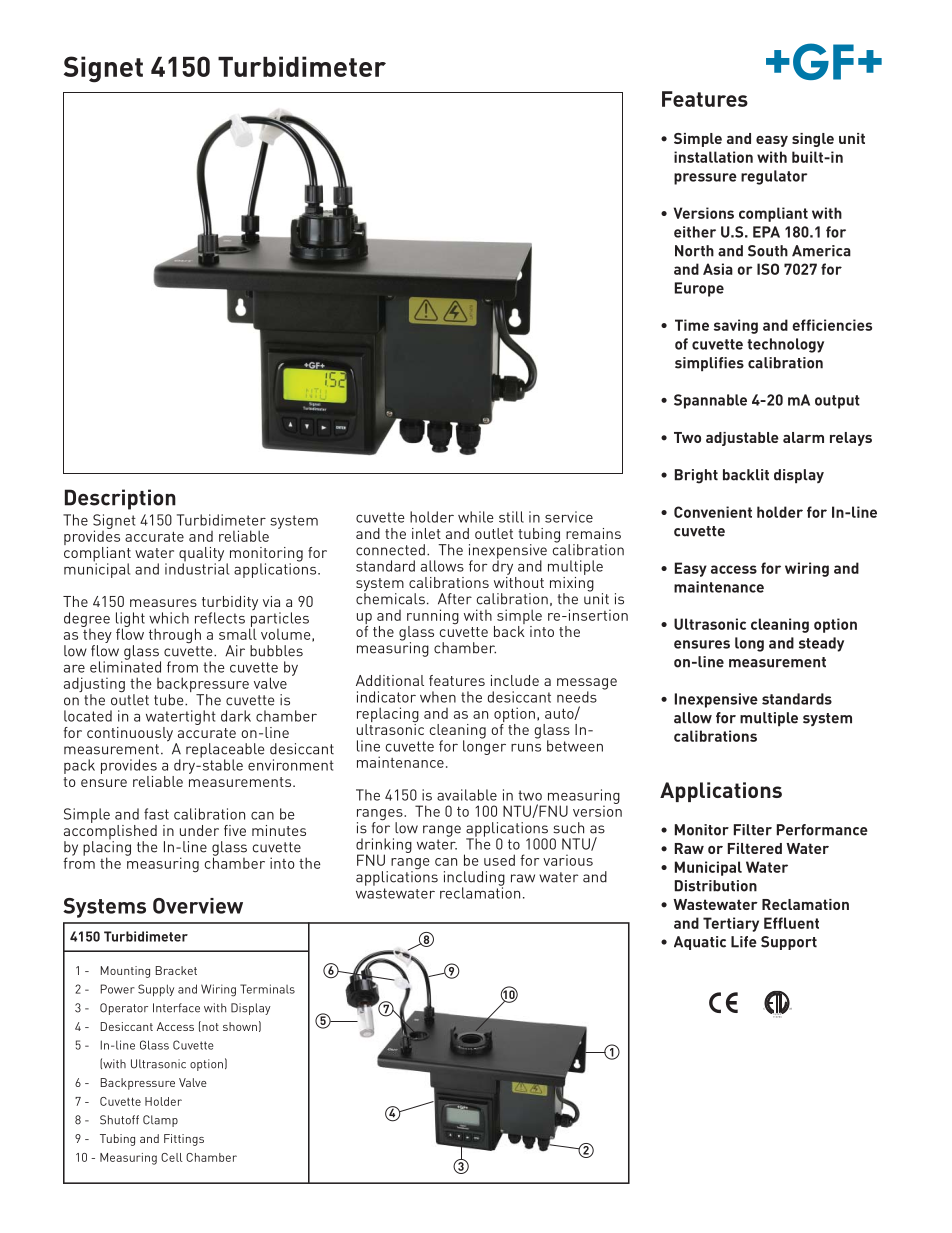 The height and width of the image is (1233, 952). I want to click on either, so click(695, 232).
